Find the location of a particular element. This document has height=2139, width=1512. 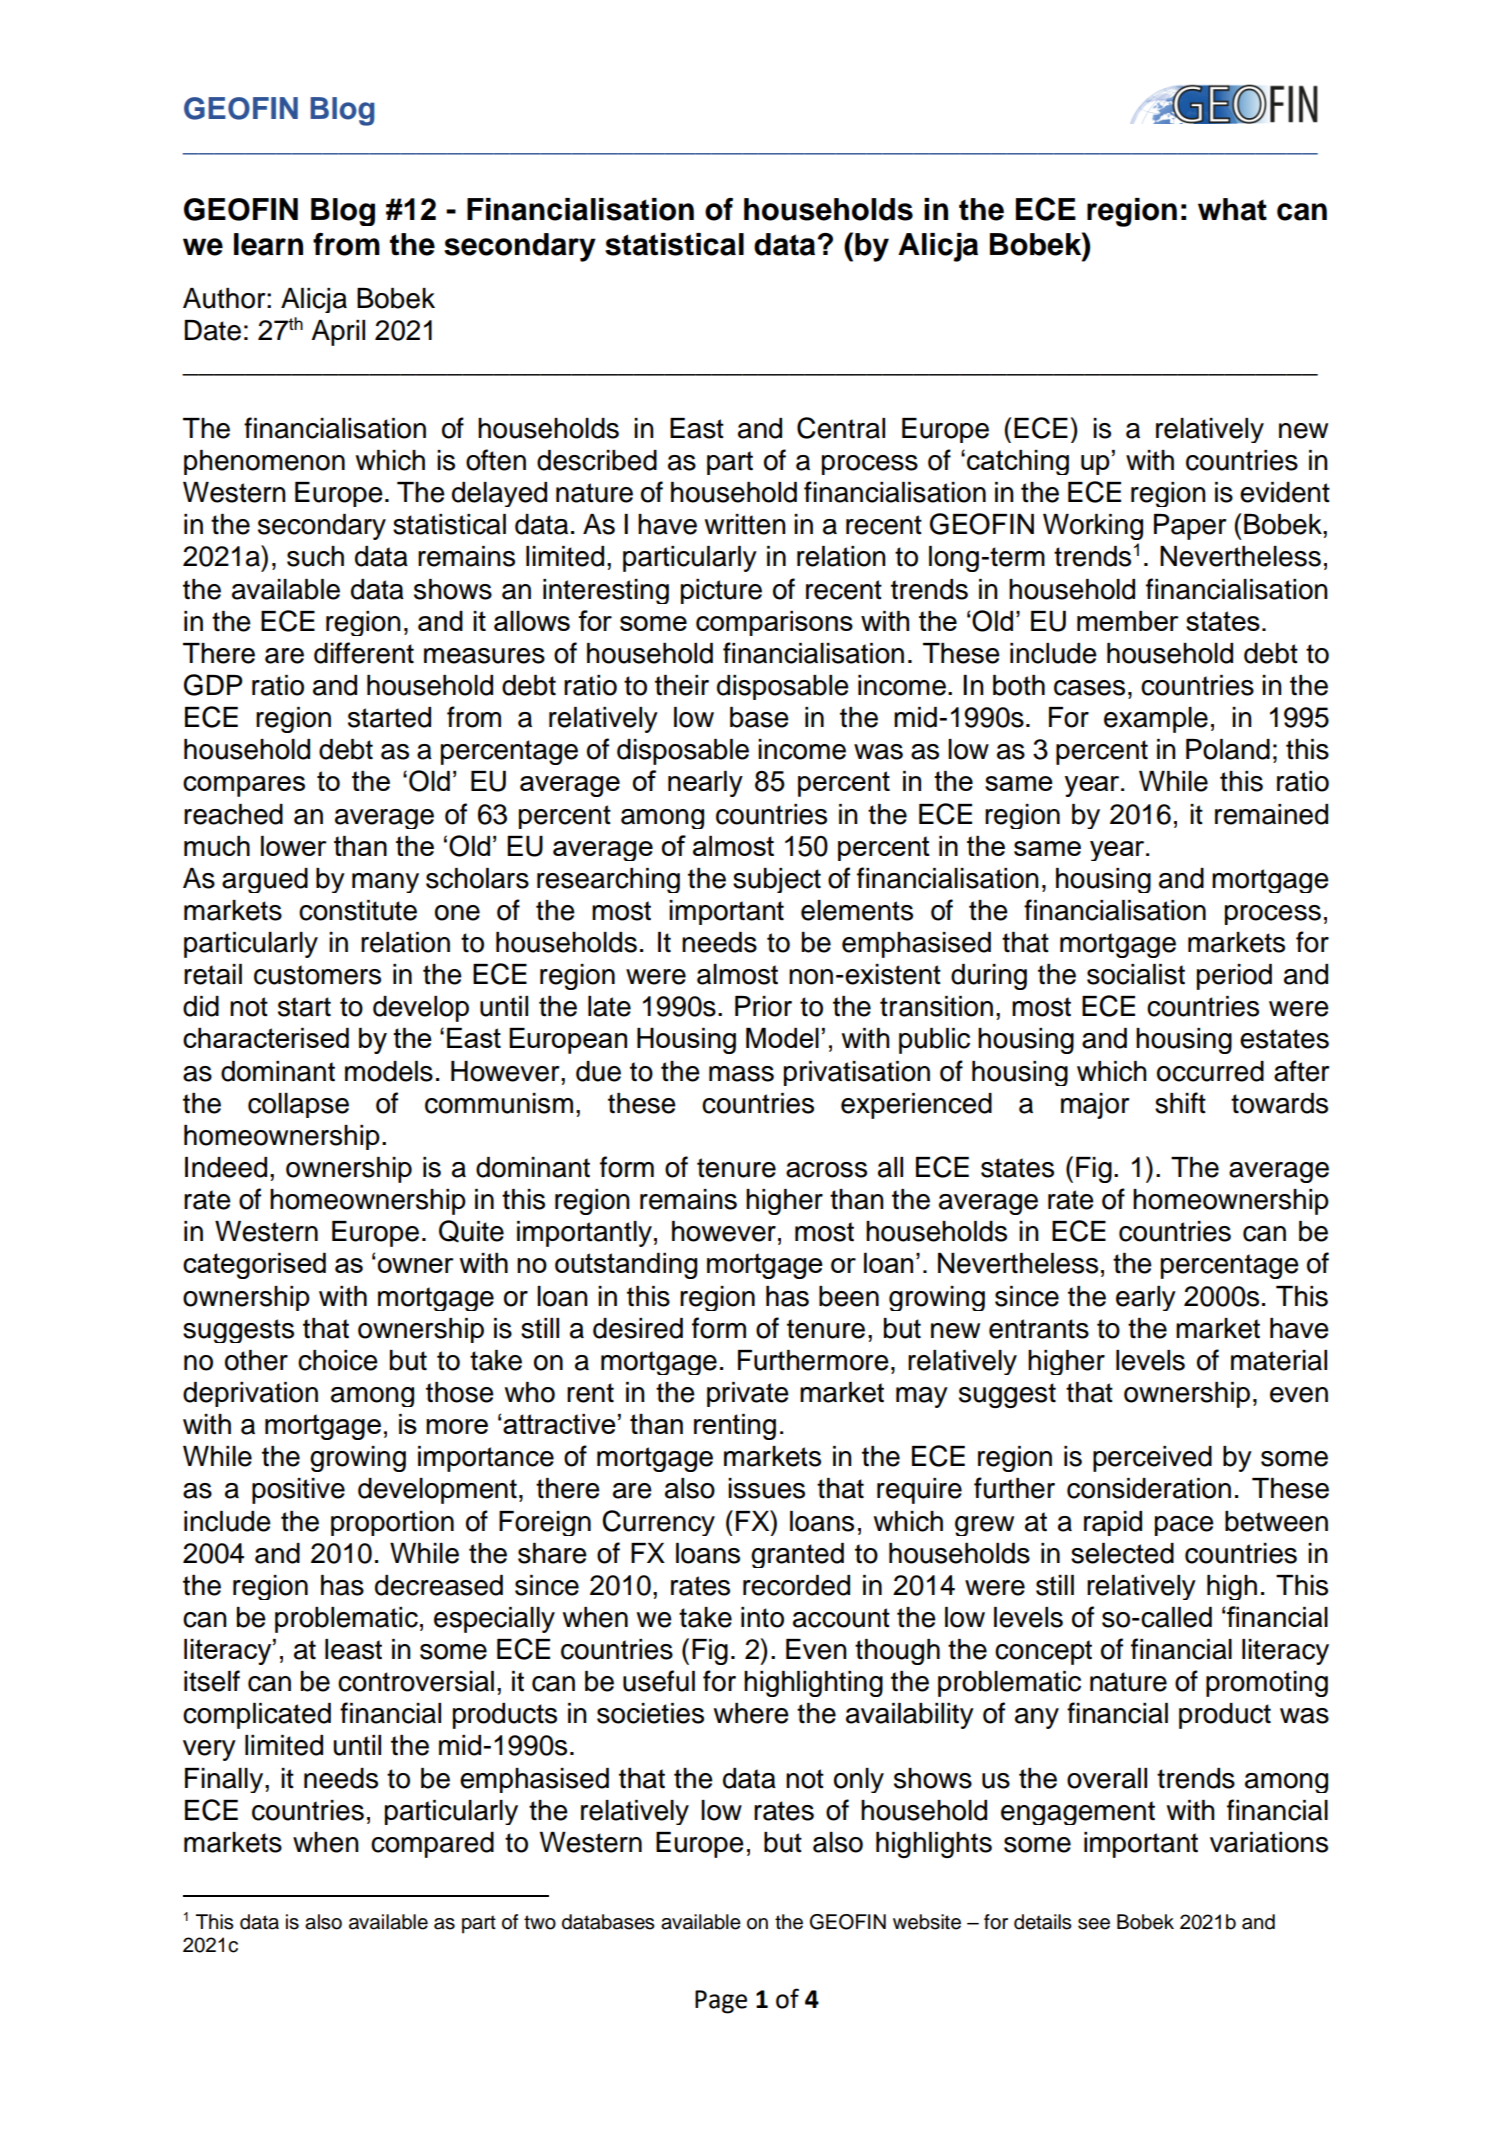

collapse is located at coordinates (298, 1105).
